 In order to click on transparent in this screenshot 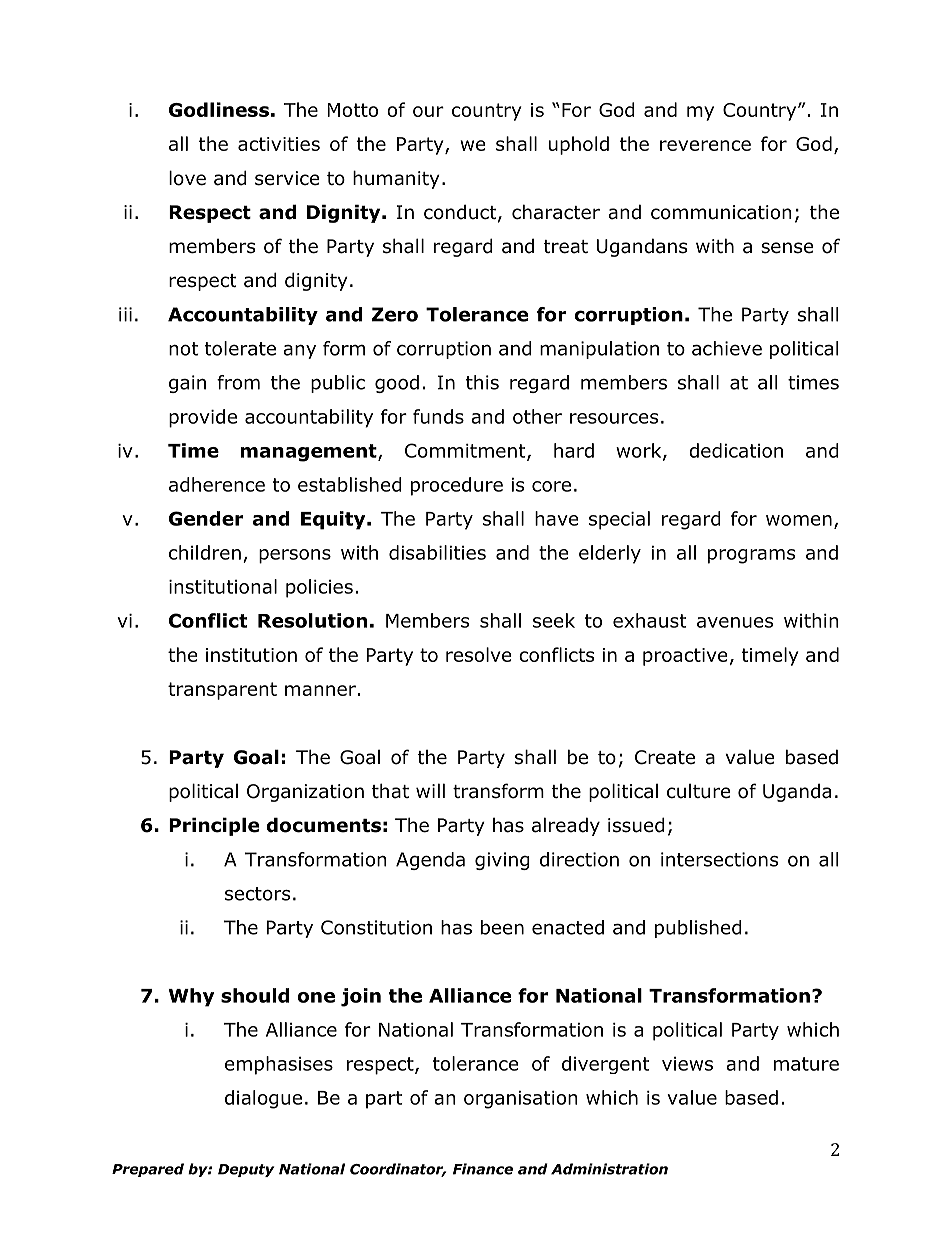, I will do `click(222, 691)`.
